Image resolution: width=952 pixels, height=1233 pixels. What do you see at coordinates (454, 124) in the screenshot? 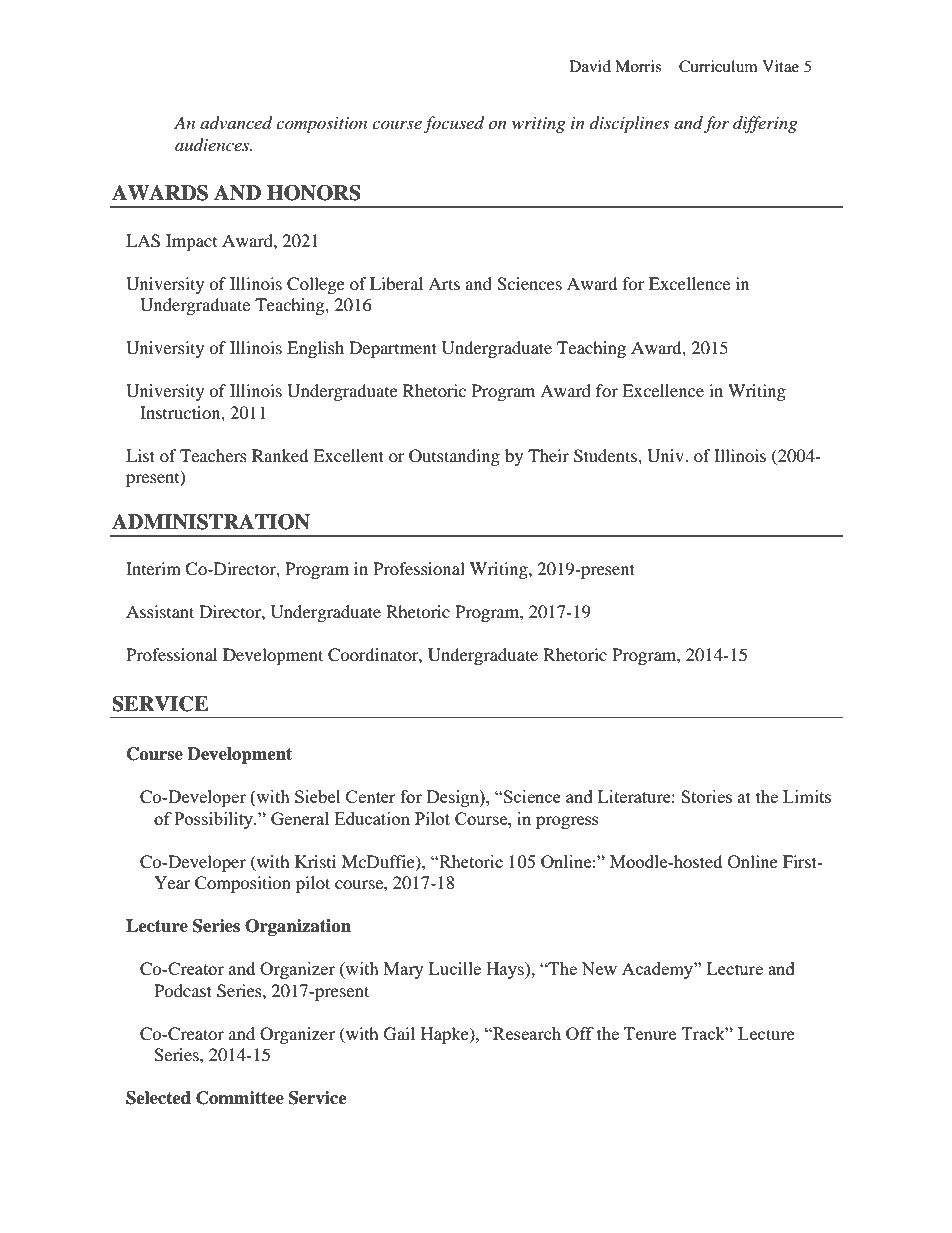
I see `focused` at bounding box center [454, 124].
